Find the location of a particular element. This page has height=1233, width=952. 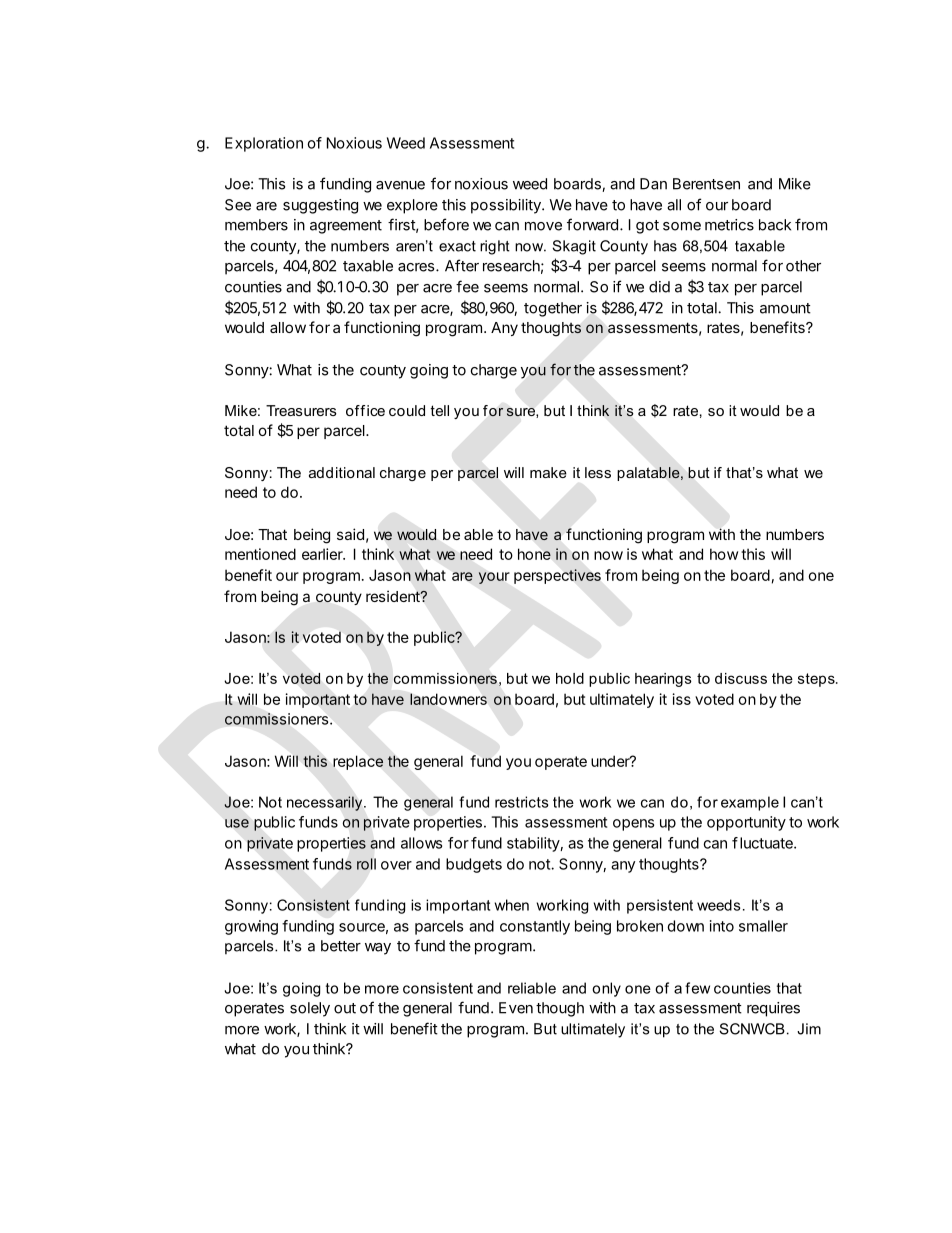

replace is located at coordinates (358, 762).
